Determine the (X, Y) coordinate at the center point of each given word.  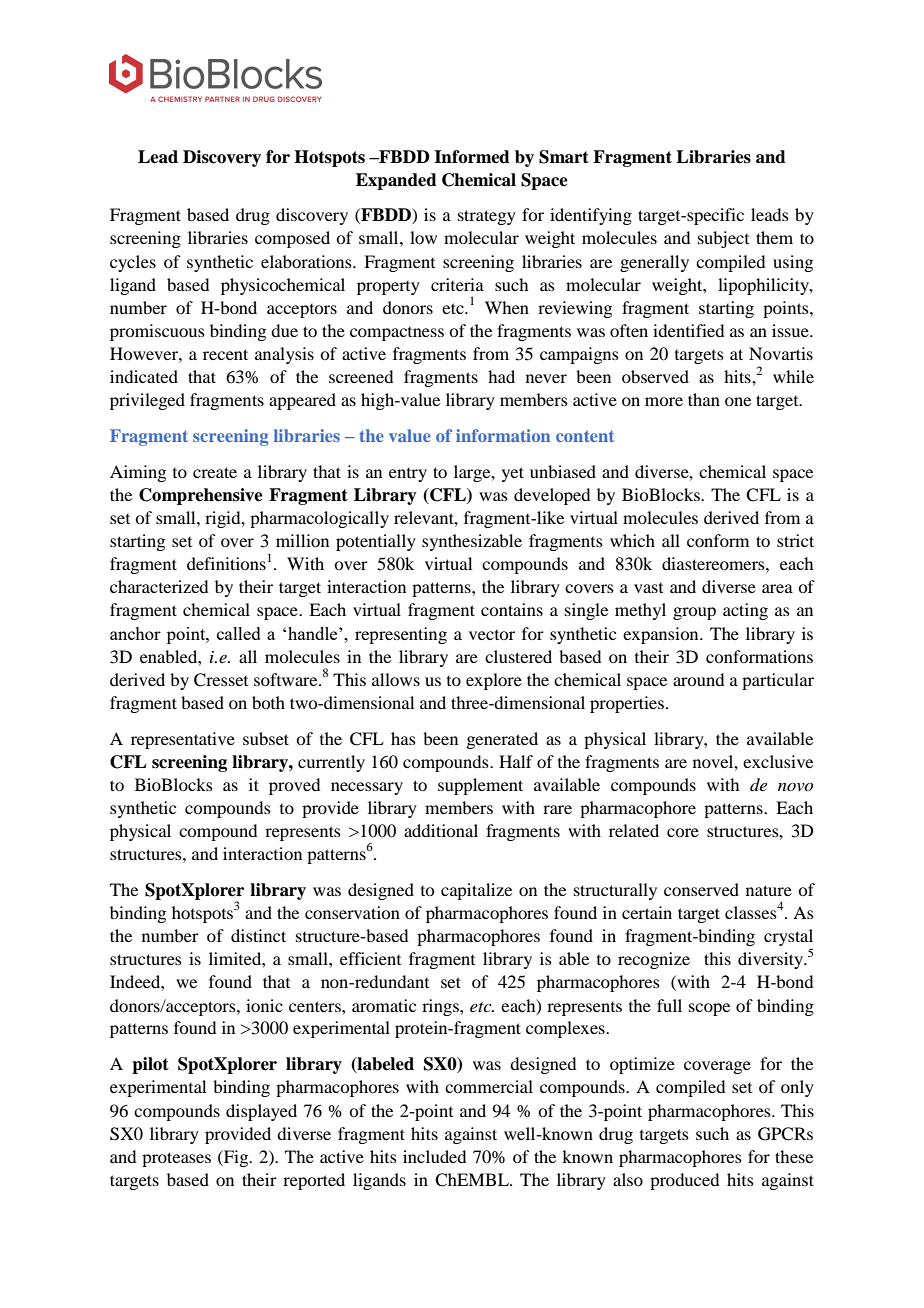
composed (292, 239)
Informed (472, 157)
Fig (236, 1158)
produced (684, 1181)
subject (723, 239)
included (434, 1156)
